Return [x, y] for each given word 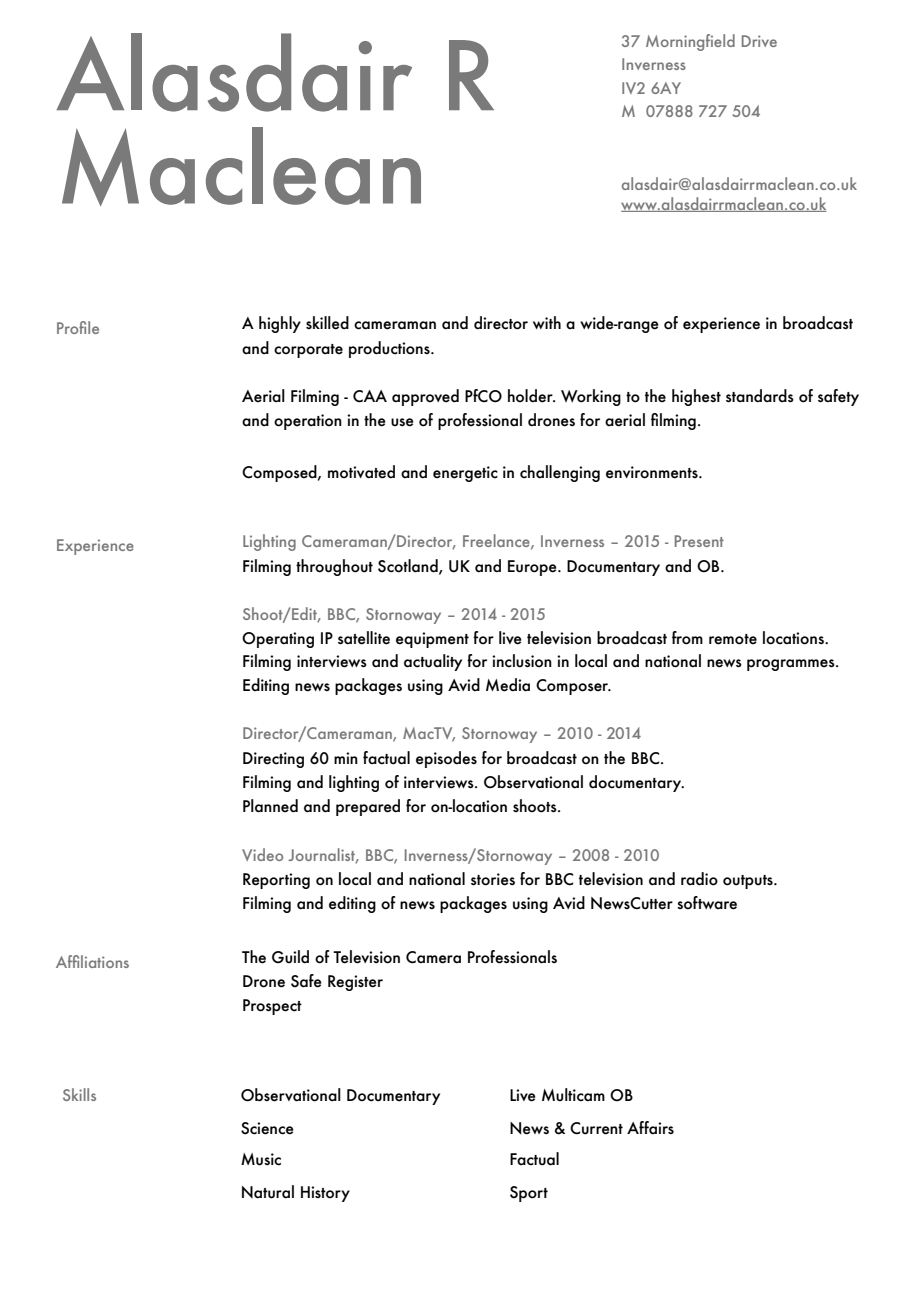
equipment [432, 640]
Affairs [650, 1127]
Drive [759, 41]
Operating [278, 640]
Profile [78, 327]
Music [261, 1159]
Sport [529, 1194]
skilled [327, 323]
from [687, 638]
